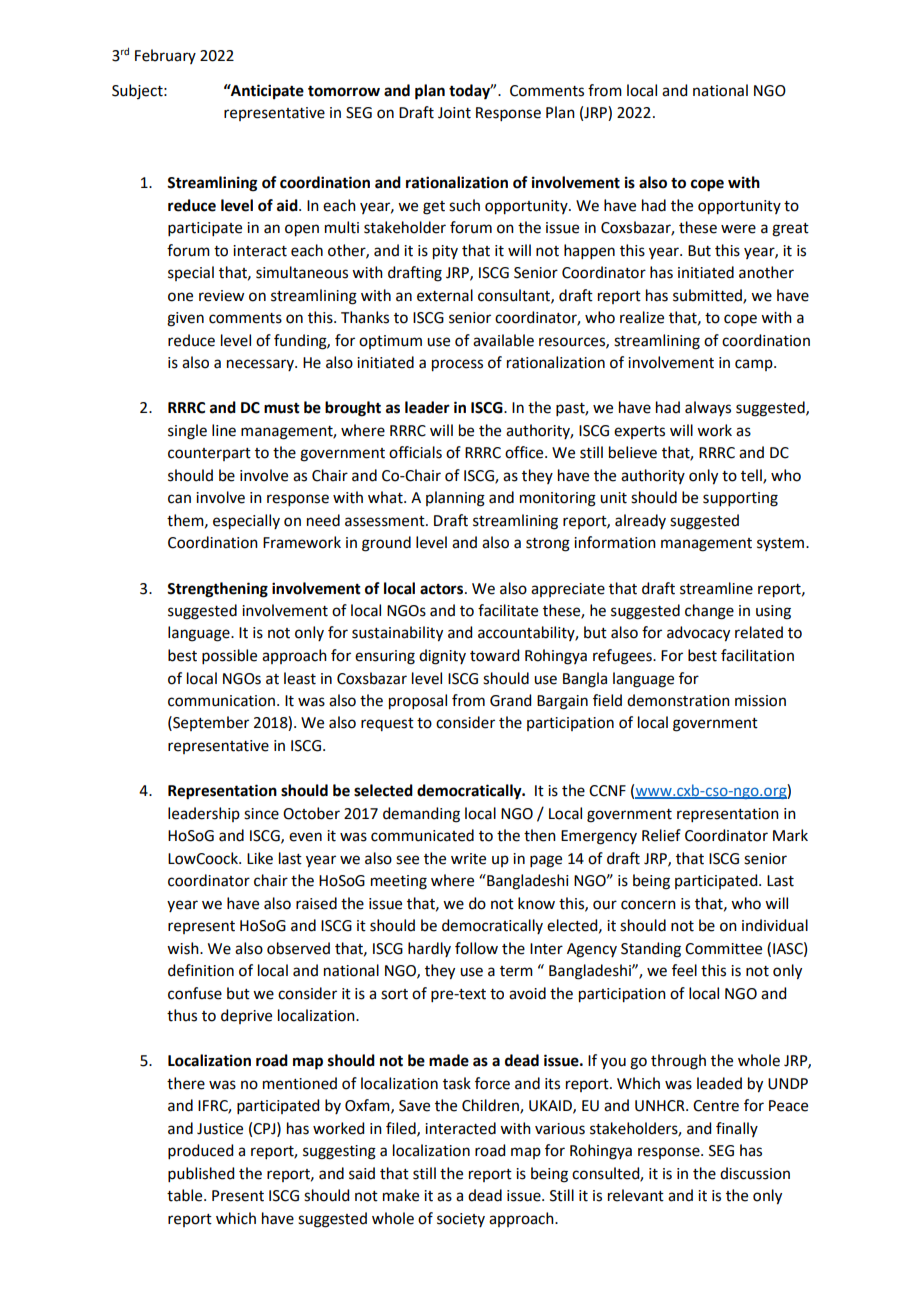 This page has width=924, height=1308. I want to click on were, so click(738, 229).
